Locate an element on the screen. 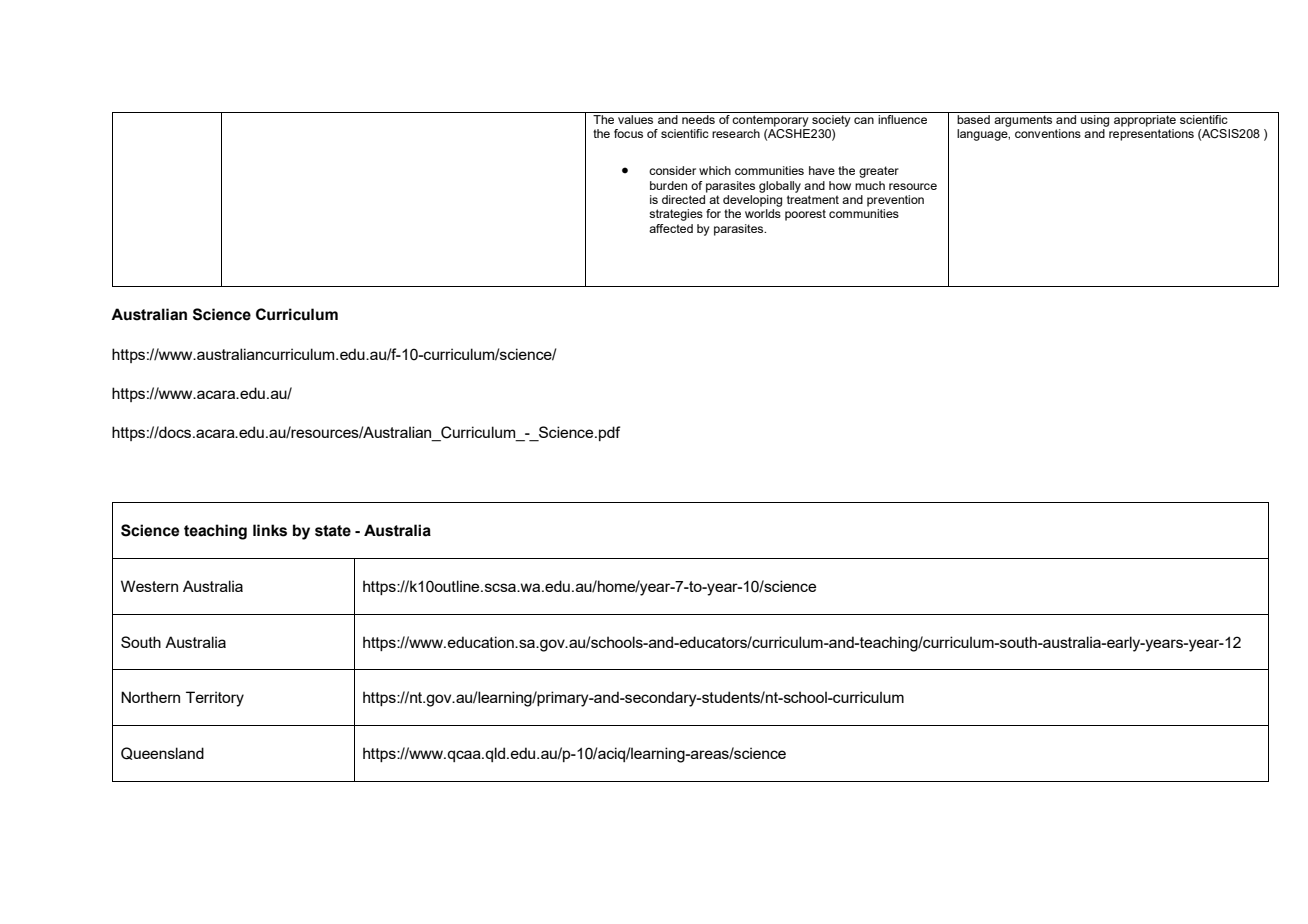 The width and height of the screenshot is (1308, 924). strategies is located at coordinates (676, 215).
